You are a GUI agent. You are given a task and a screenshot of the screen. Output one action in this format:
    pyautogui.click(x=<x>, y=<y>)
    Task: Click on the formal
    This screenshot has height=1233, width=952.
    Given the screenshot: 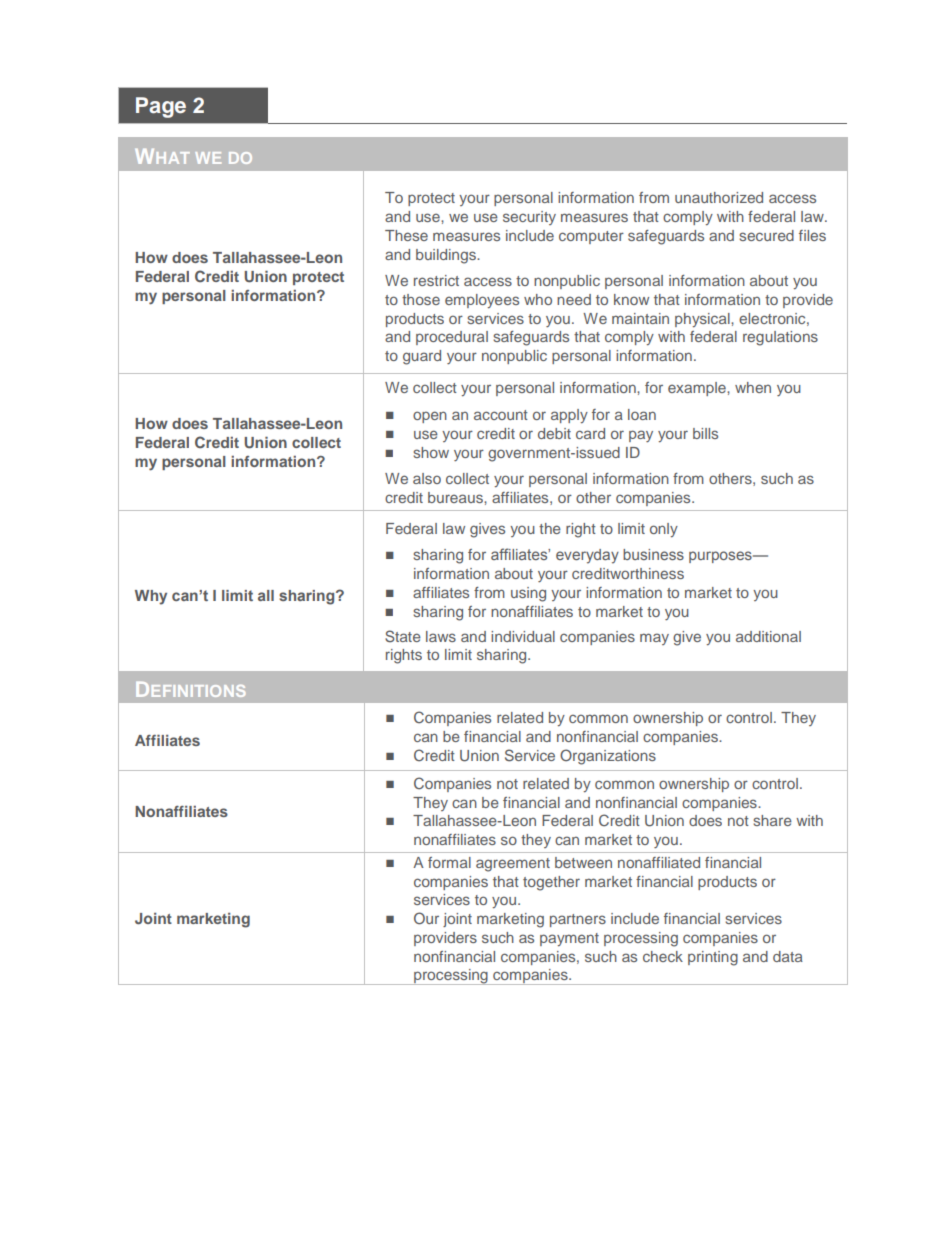 What is the action you would take?
    pyautogui.click(x=449, y=862)
